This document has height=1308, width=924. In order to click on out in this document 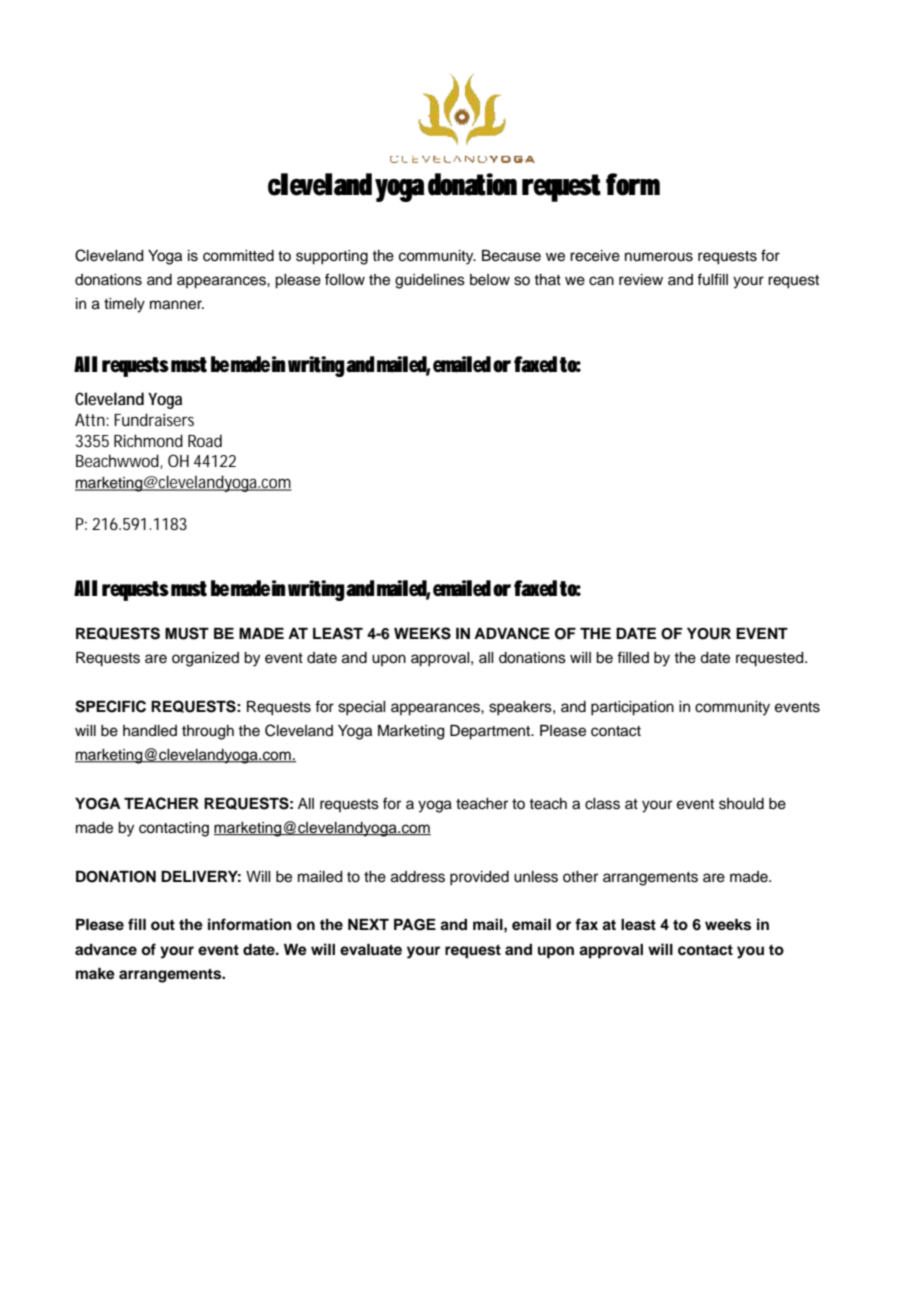, I will do `click(163, 925)`.
